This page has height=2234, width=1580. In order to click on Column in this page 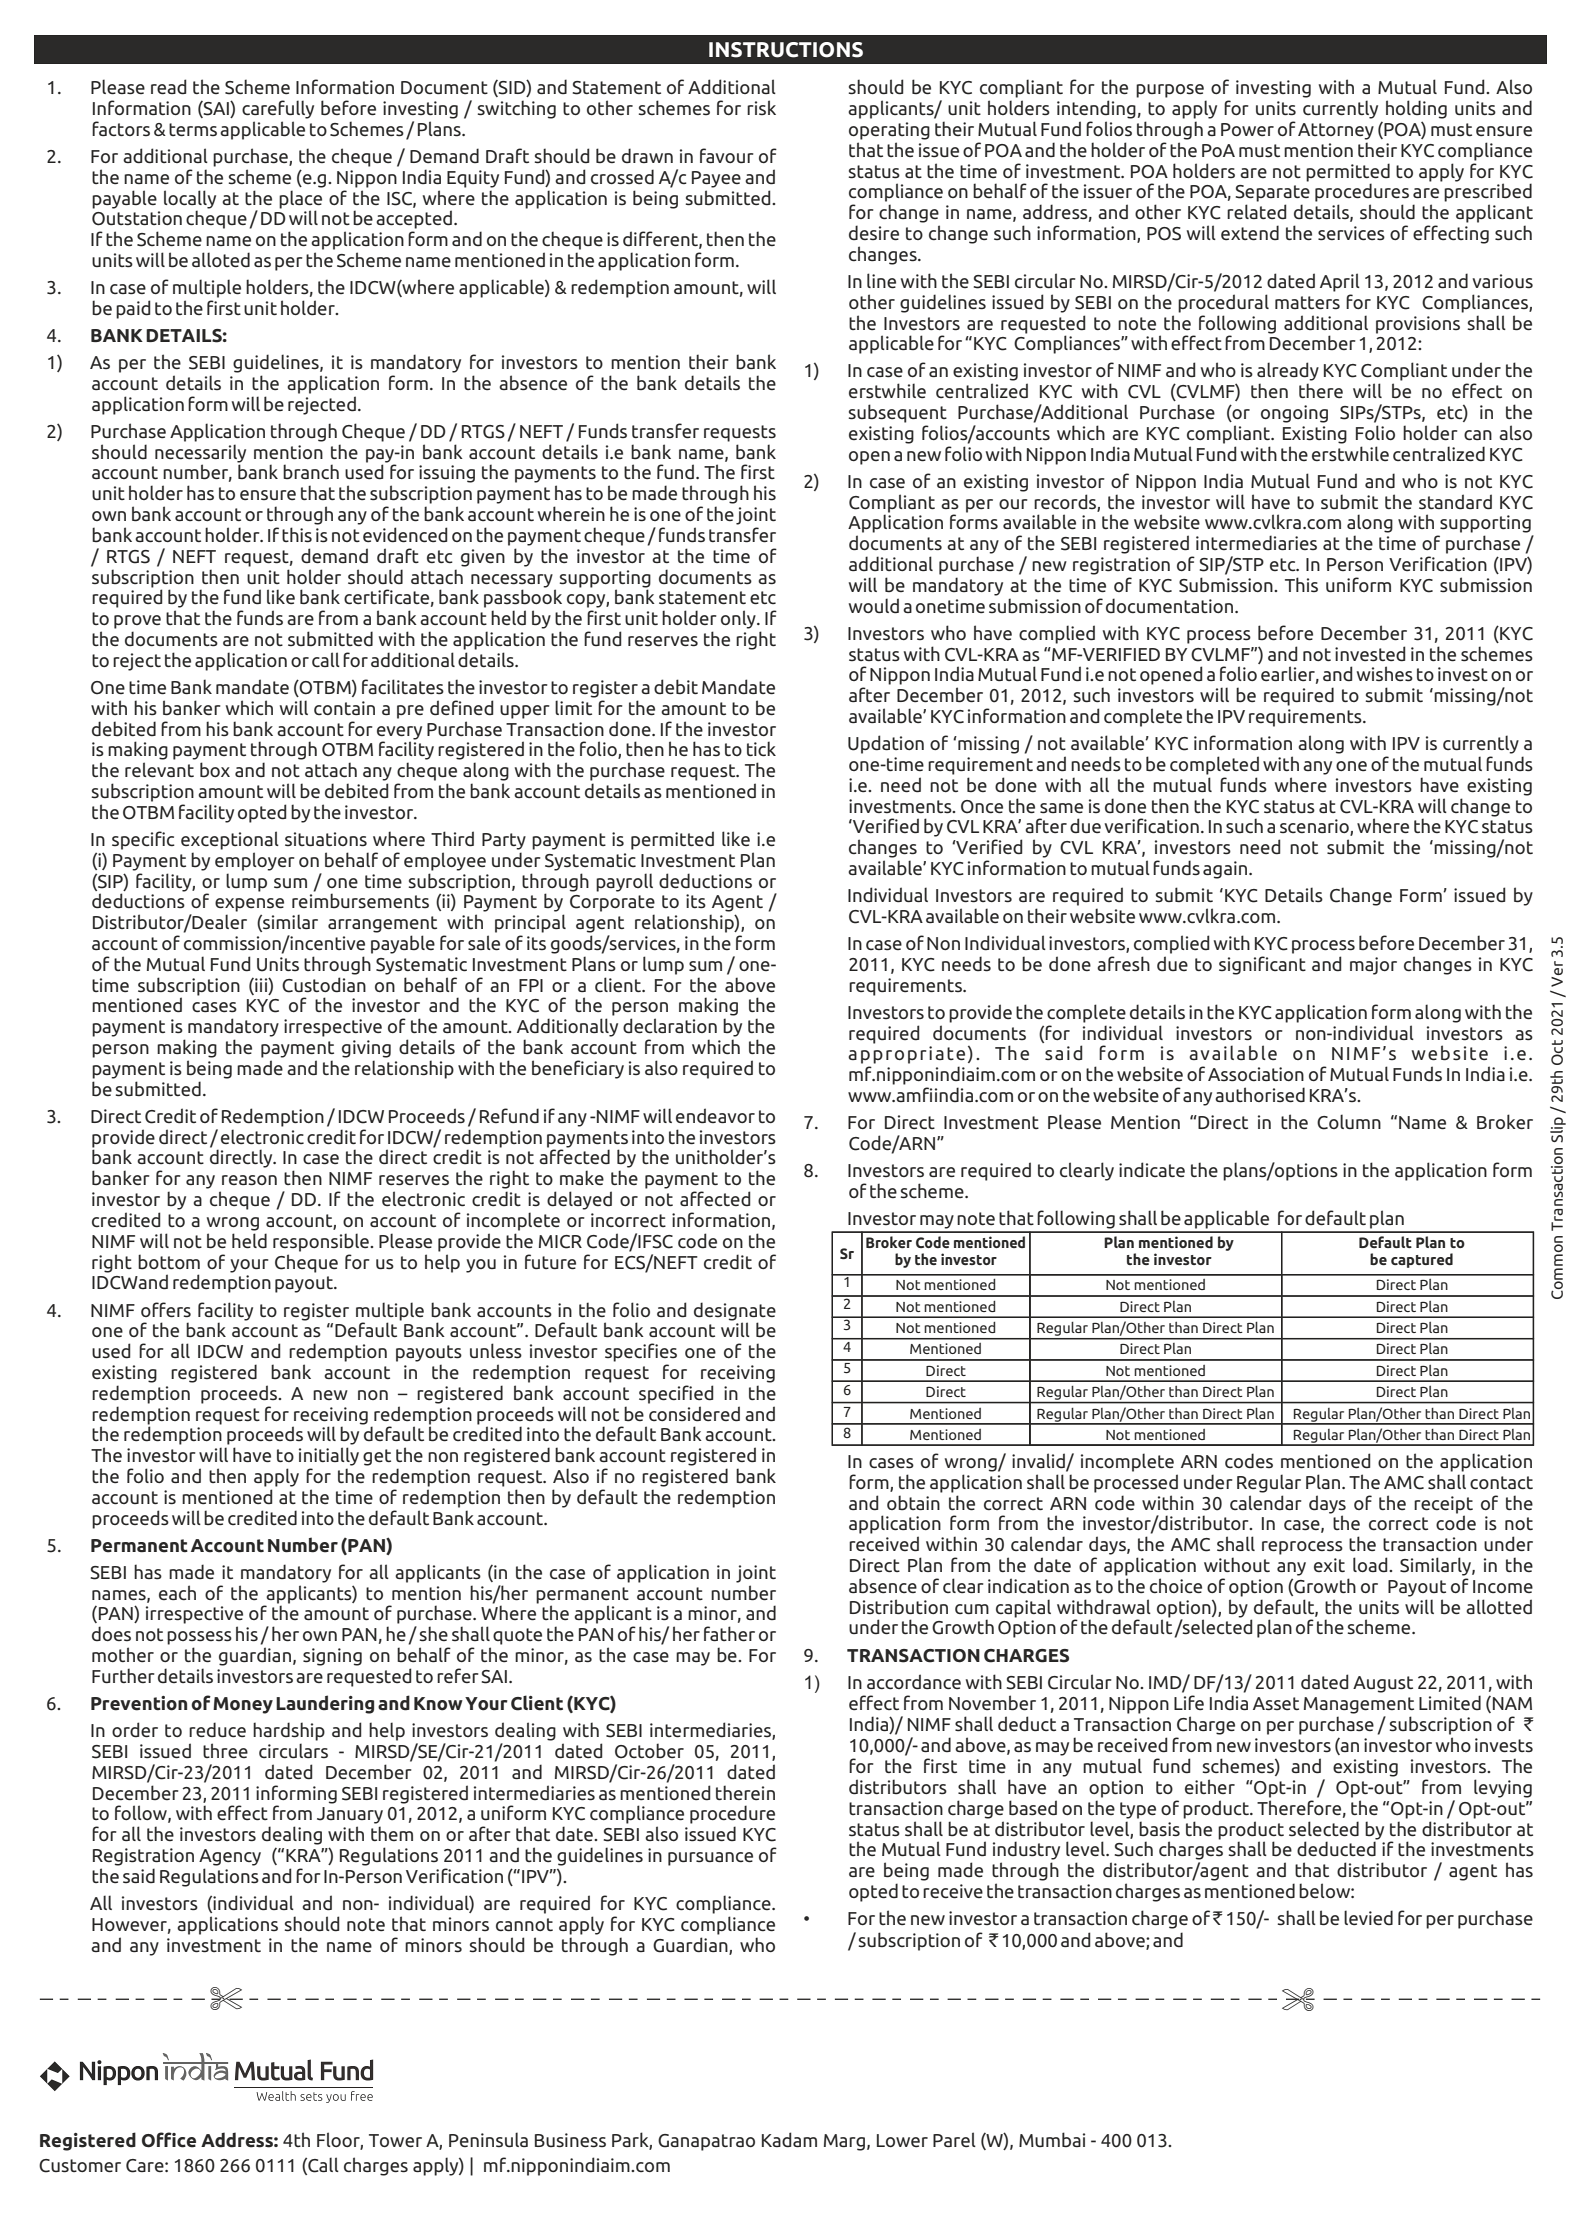, I will do `click(1349, 1122)`.
